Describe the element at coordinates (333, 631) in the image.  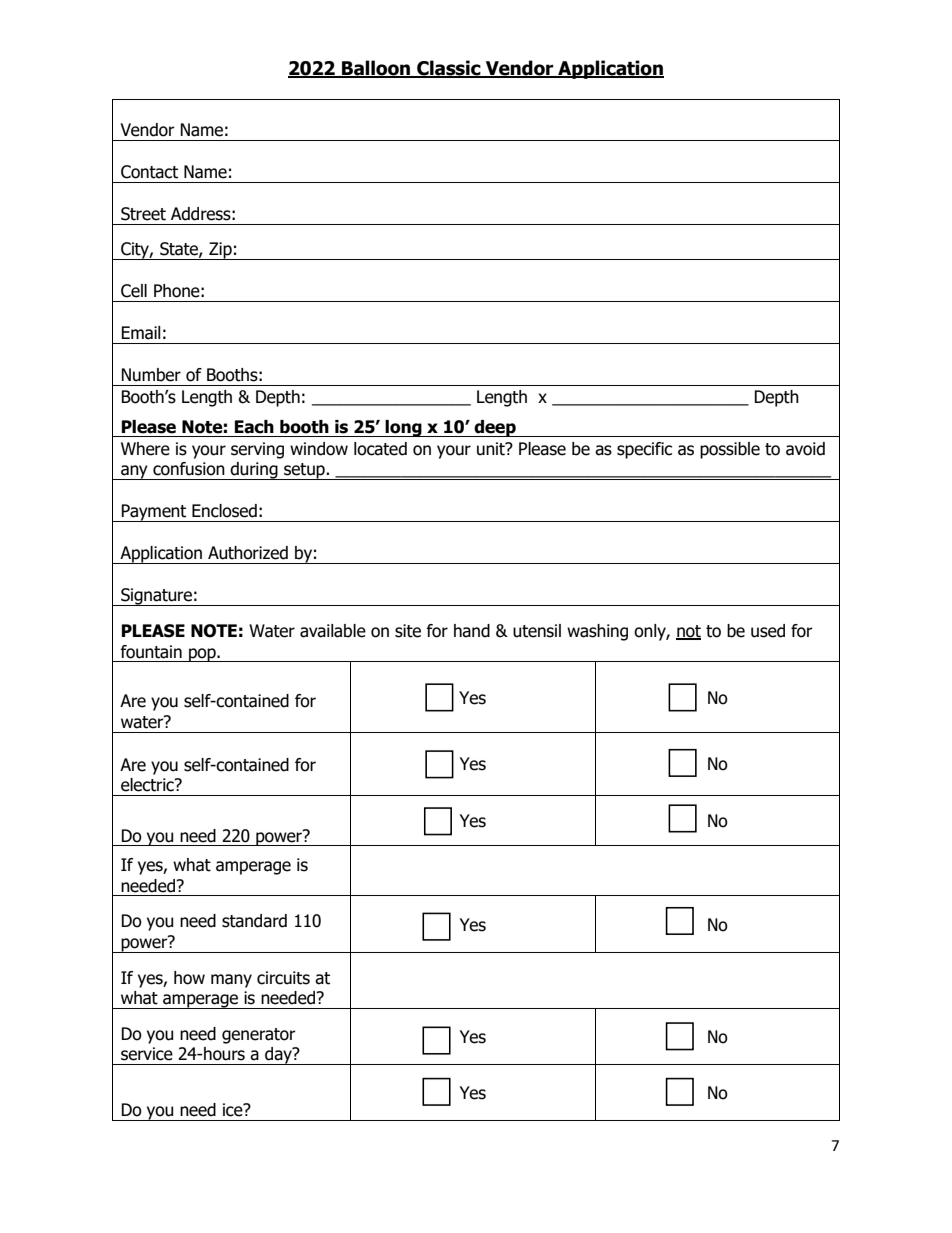
I see `available` at that location.
